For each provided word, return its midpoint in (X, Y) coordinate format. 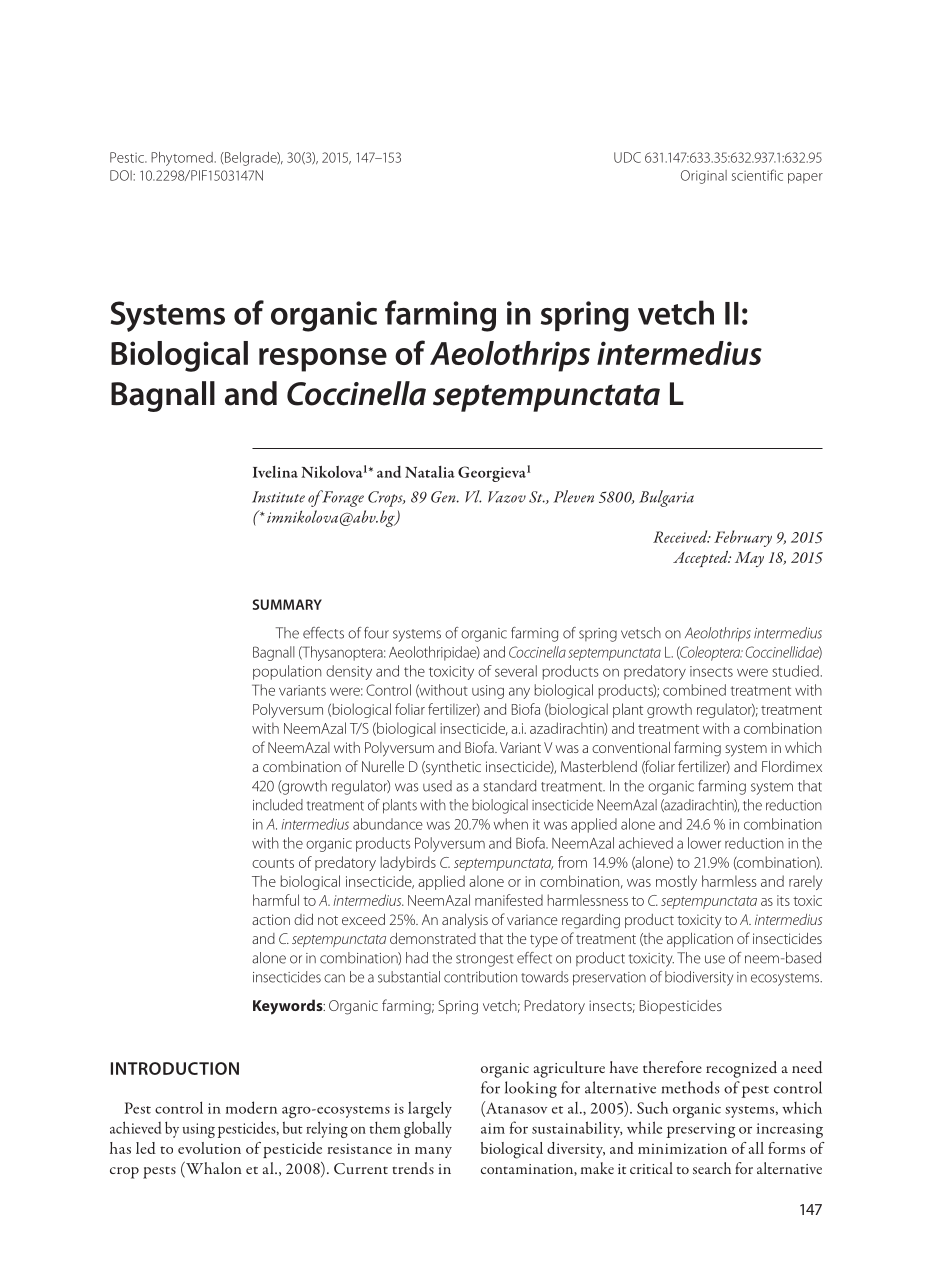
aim (493, 1128)
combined (694, 690)
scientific (757, 175)
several (516, 671)
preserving (701, 1130)
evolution (209, 1148)
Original (704, 177)
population (287, 672)
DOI (122, 175)
